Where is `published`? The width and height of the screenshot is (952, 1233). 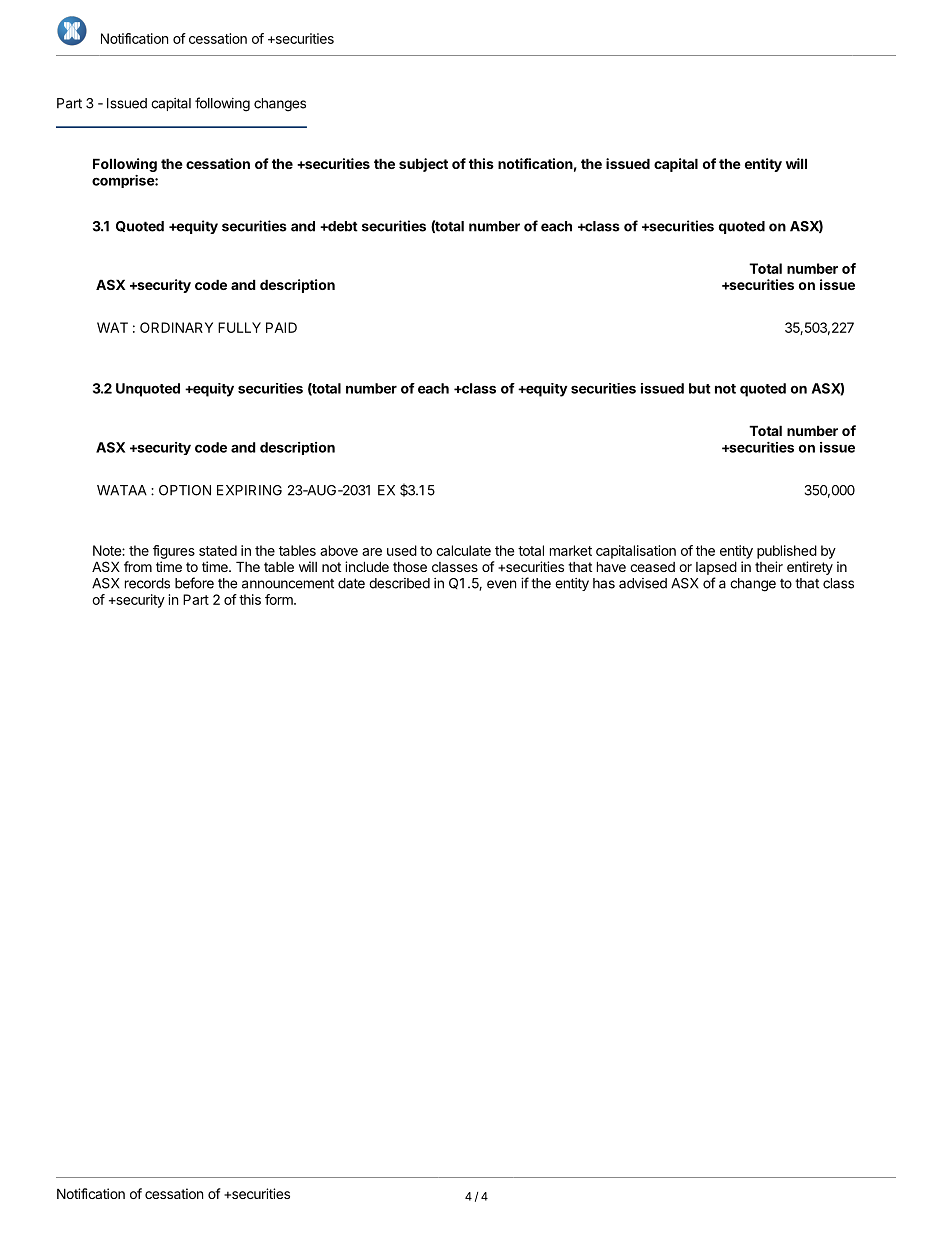
published is located at coordinates (787, 552).
